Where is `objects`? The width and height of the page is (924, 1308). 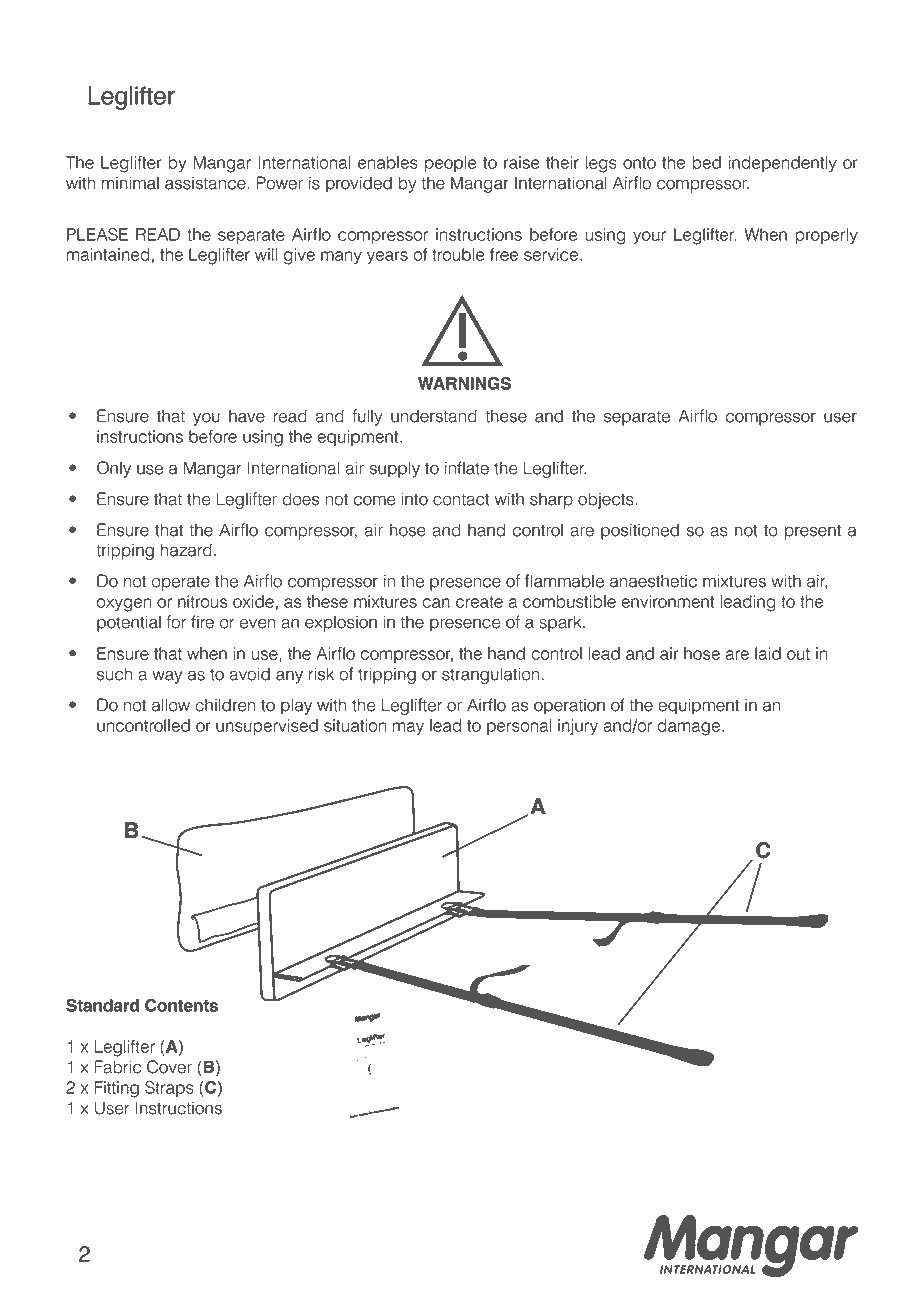
objects is located at coordinates (607, 500).
